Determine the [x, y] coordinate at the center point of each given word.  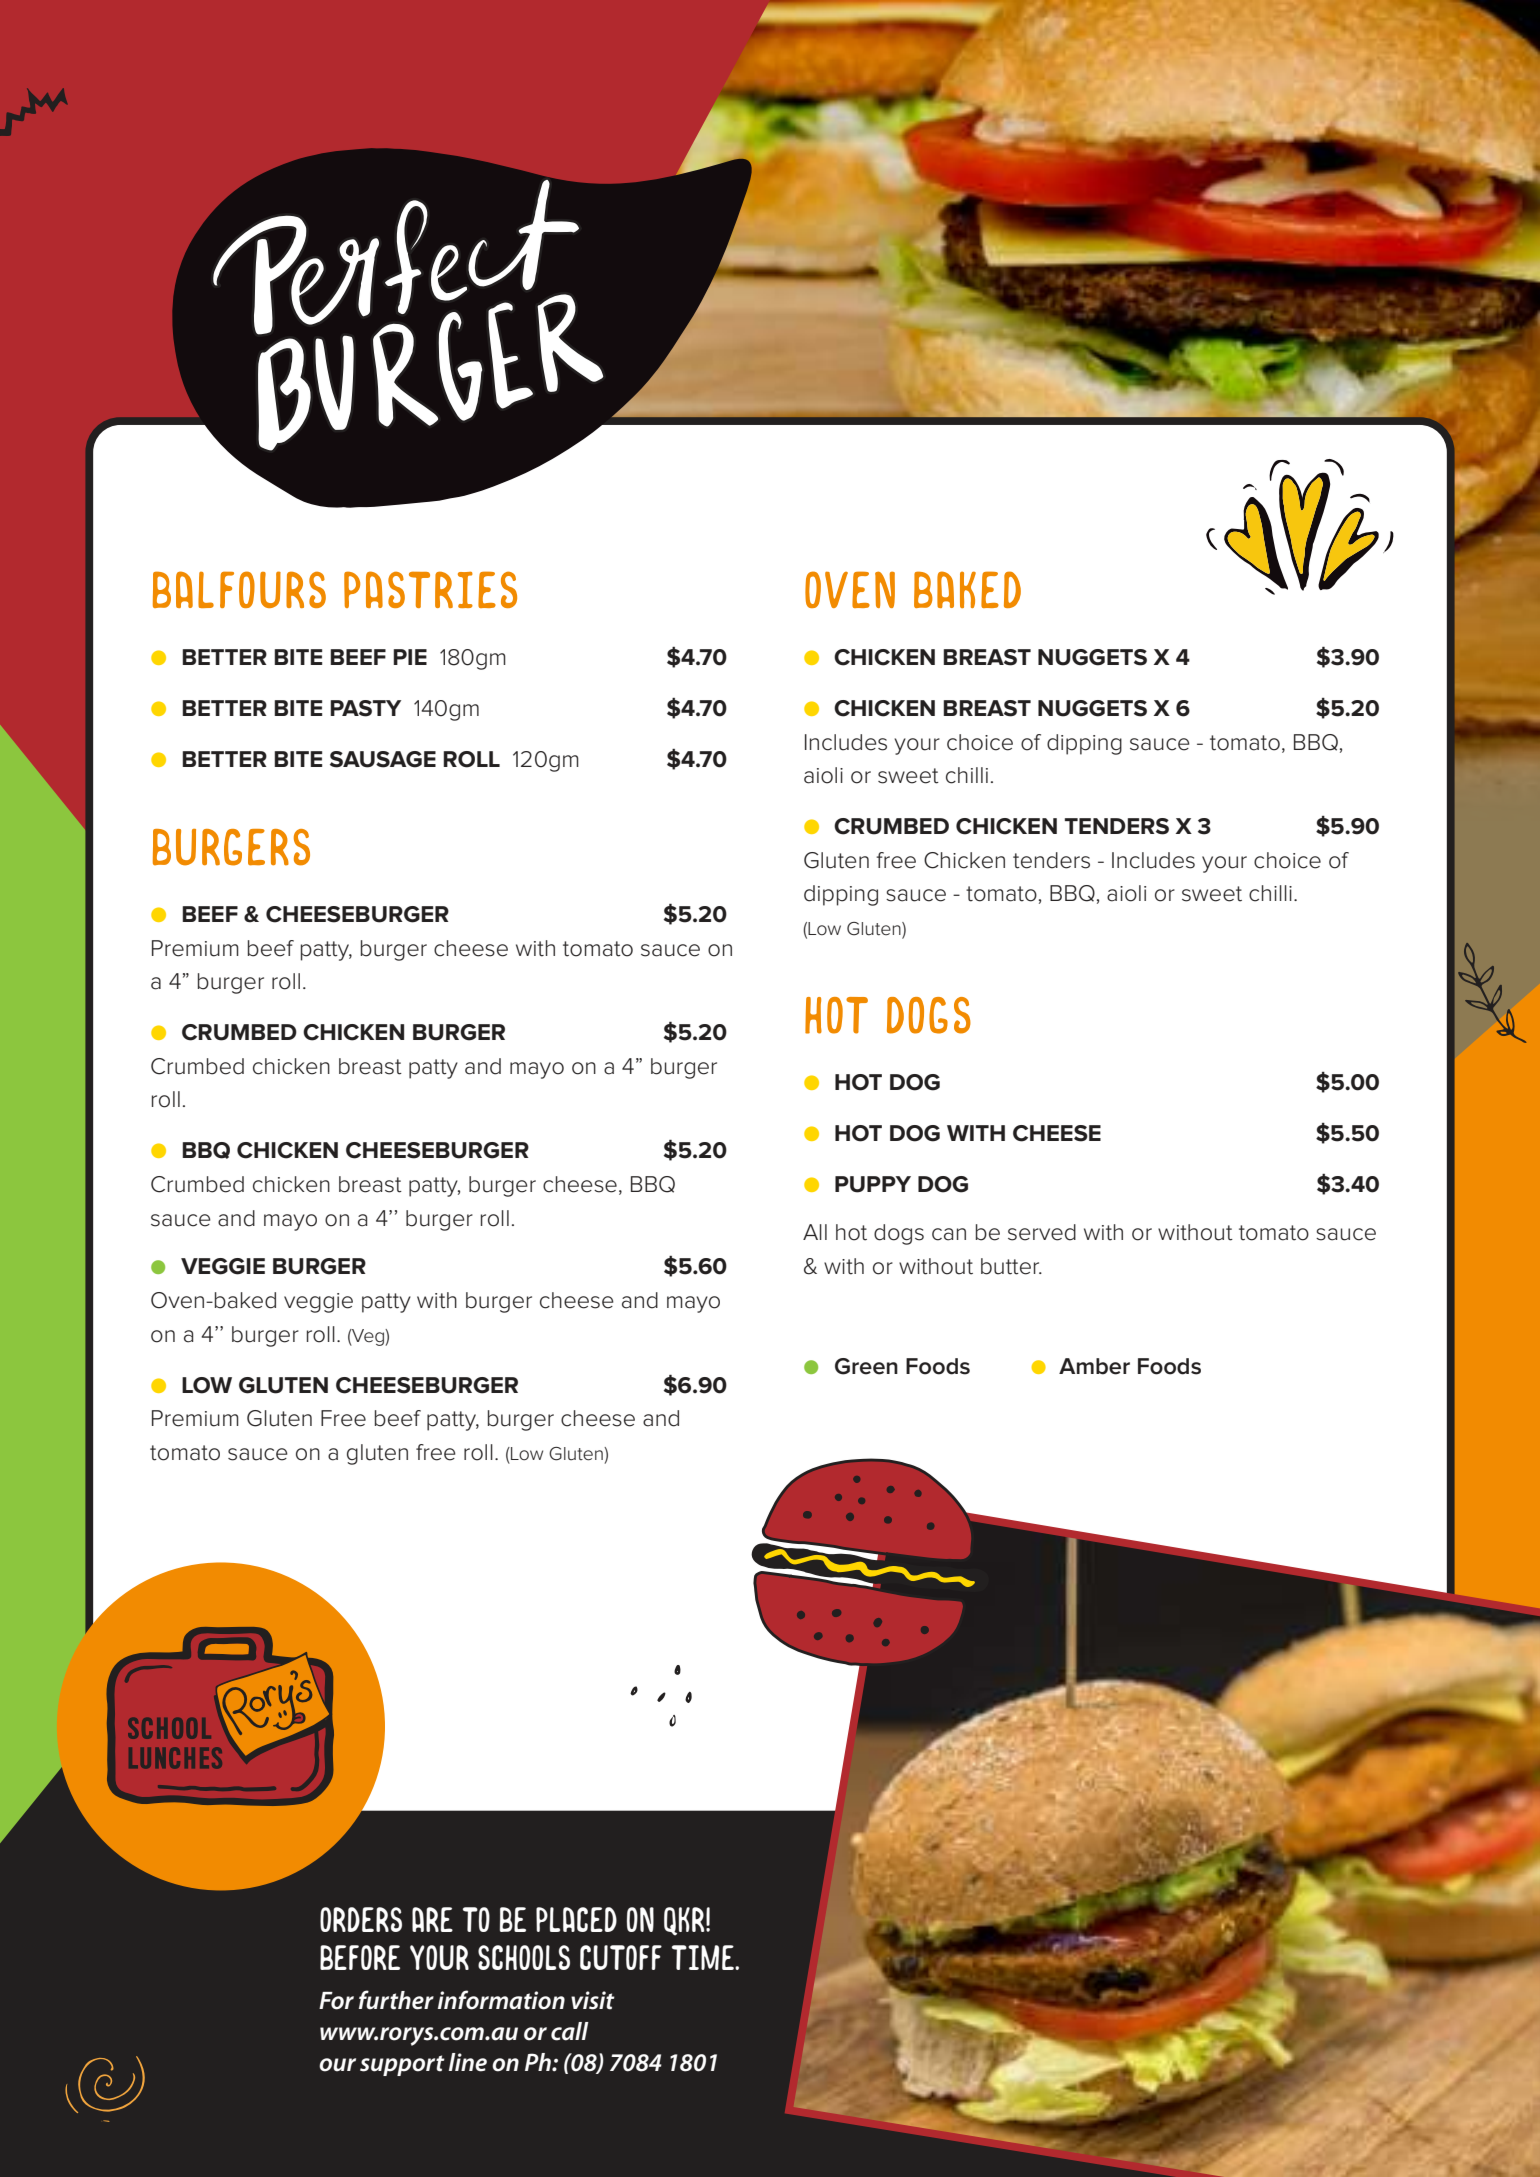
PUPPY [873, 1184]
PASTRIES [430, 589]
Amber [1094, 1366]
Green [866, 1366]
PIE [410, 657]
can [949, 1234]
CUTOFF [621, 1957]
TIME [704, 1957]
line [468, 2062]
